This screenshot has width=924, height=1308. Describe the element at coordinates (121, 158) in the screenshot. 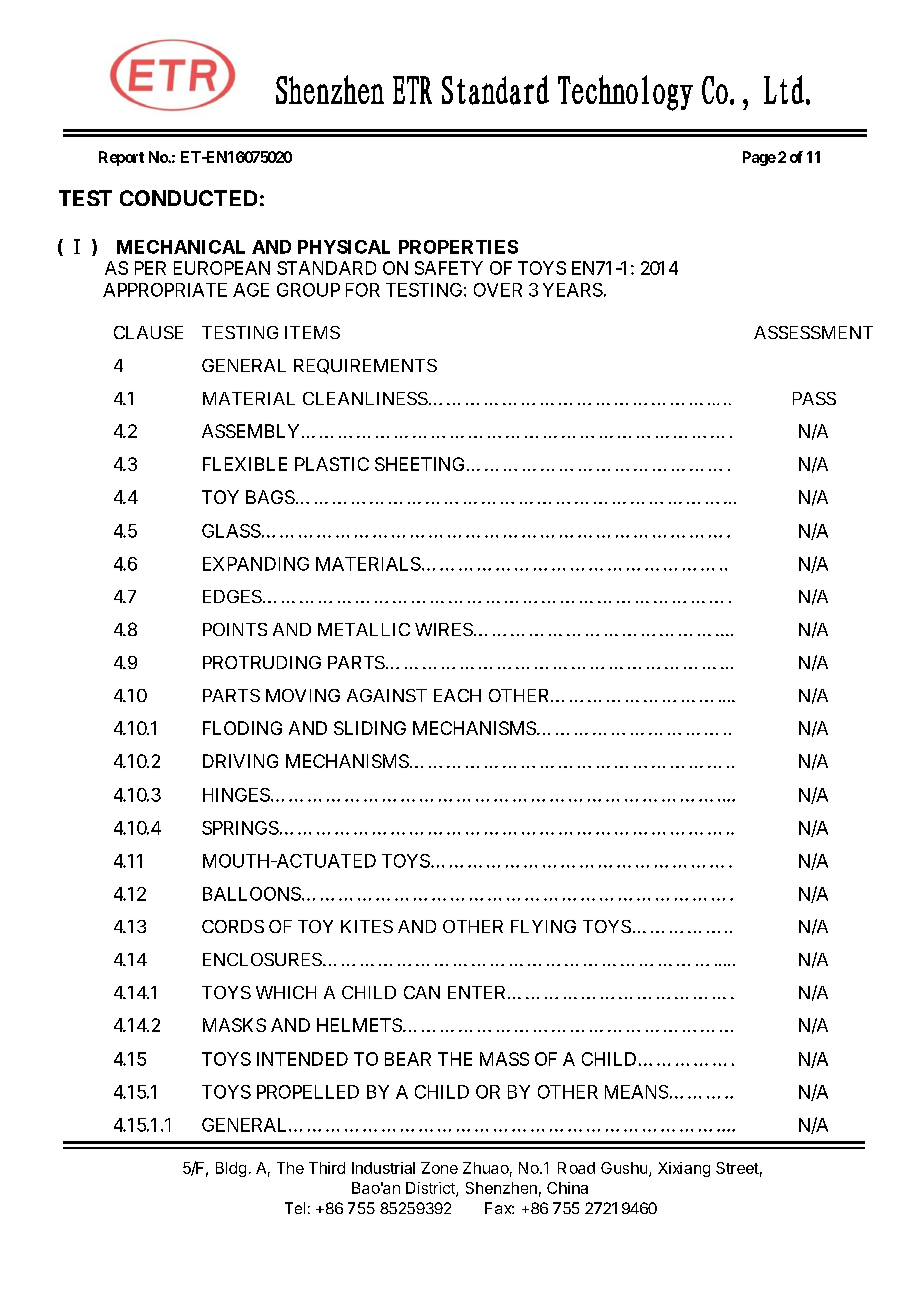

I see `Report` at that location.
